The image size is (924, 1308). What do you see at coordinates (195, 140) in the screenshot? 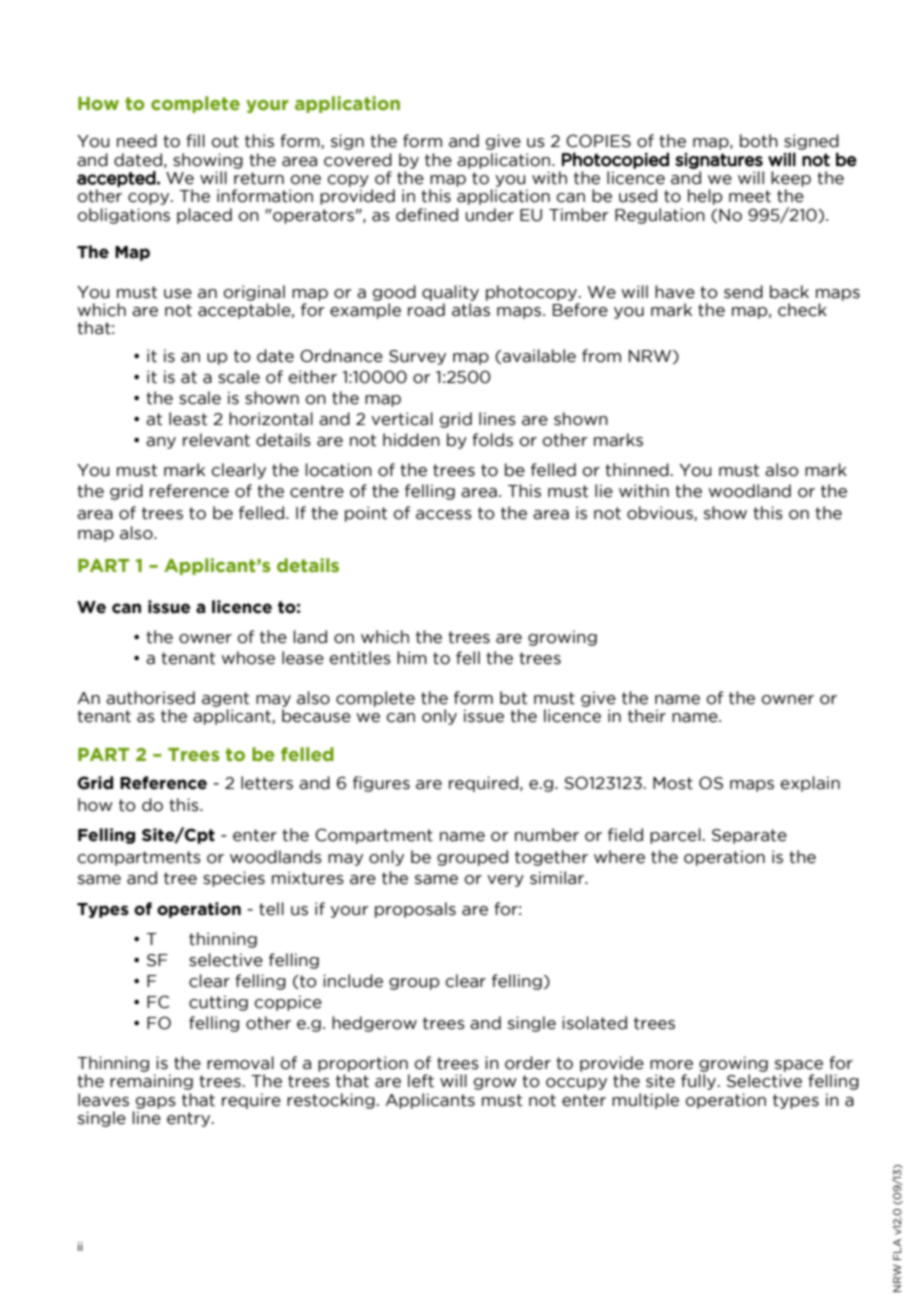
I see `fill` at bounding box center [195, 140].
